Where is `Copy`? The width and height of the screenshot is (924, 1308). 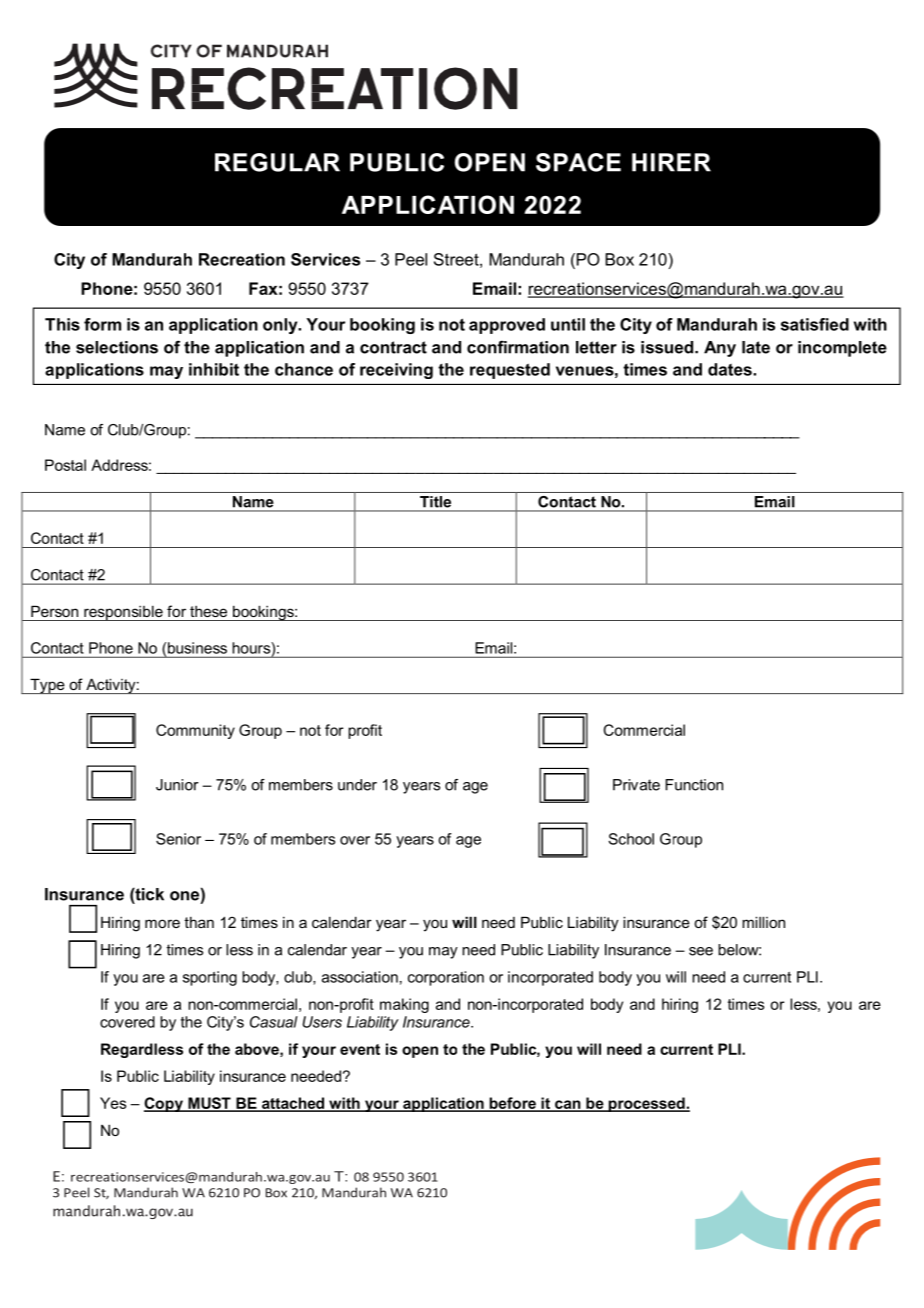 Copy is located at coordinates (164, 1104).
